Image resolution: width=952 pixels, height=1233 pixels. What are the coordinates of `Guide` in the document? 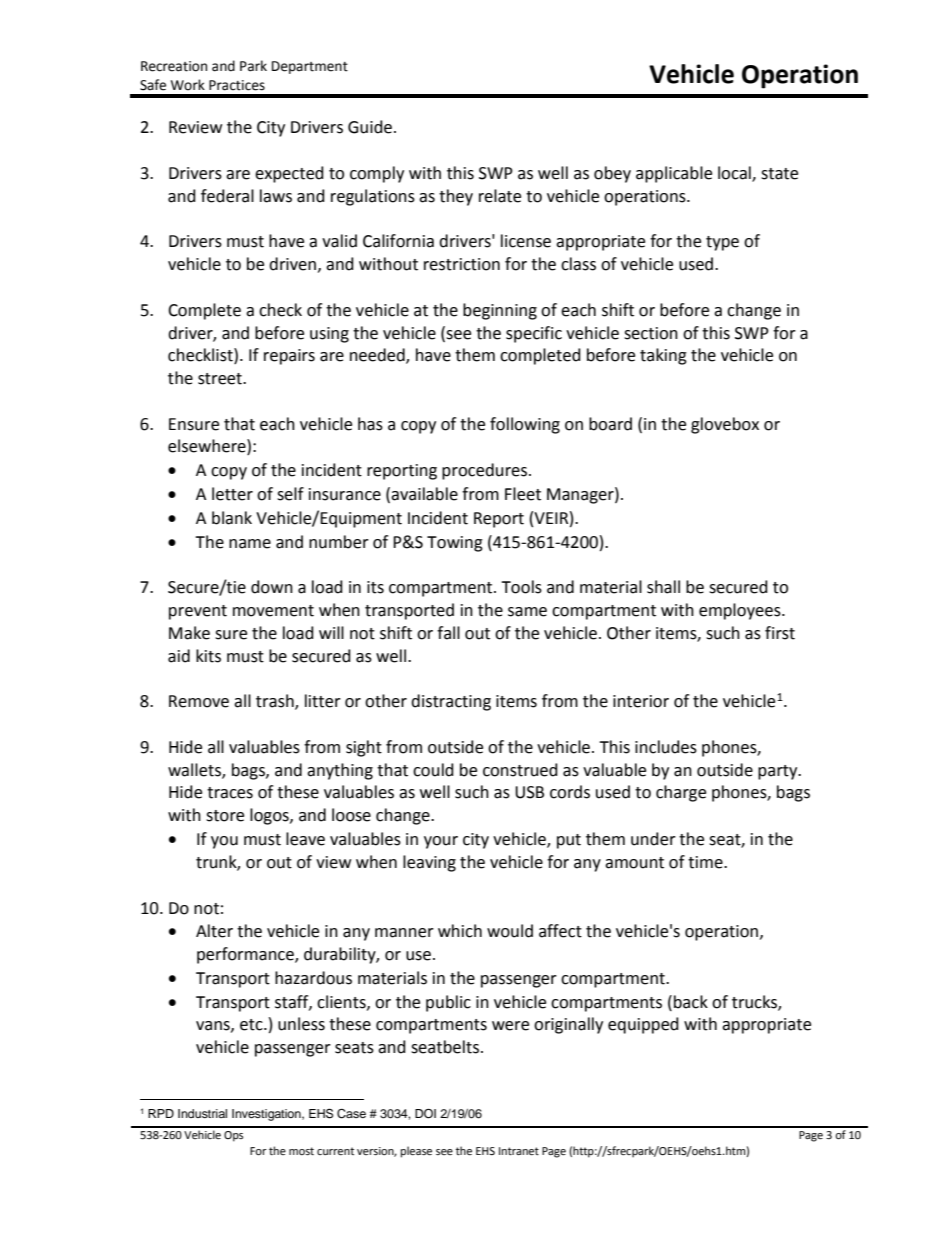 It's located at (370, 127).
